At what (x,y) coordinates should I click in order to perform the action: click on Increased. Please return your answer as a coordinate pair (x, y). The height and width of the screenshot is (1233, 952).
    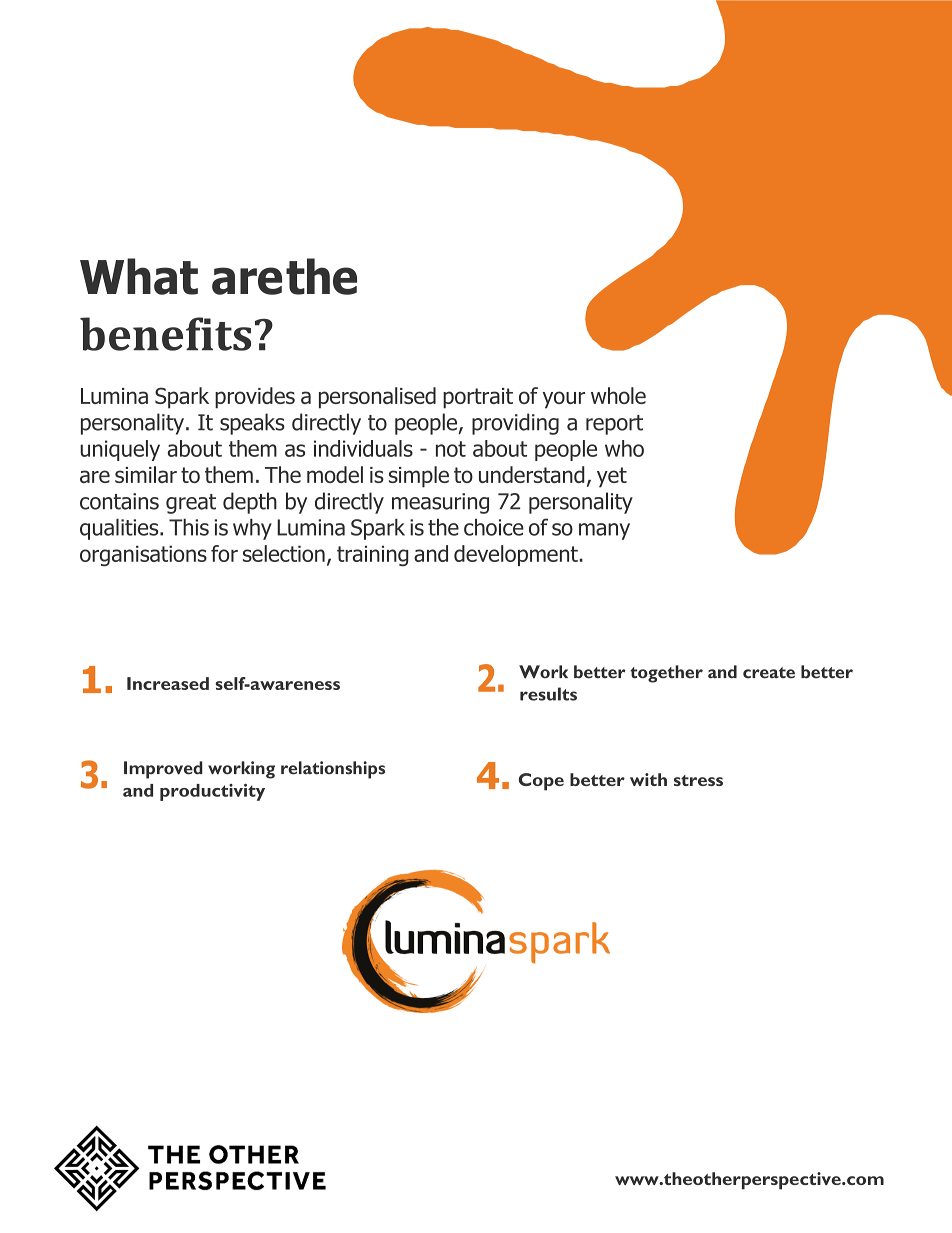
    Looking at the image, I should click on (168, 683).
